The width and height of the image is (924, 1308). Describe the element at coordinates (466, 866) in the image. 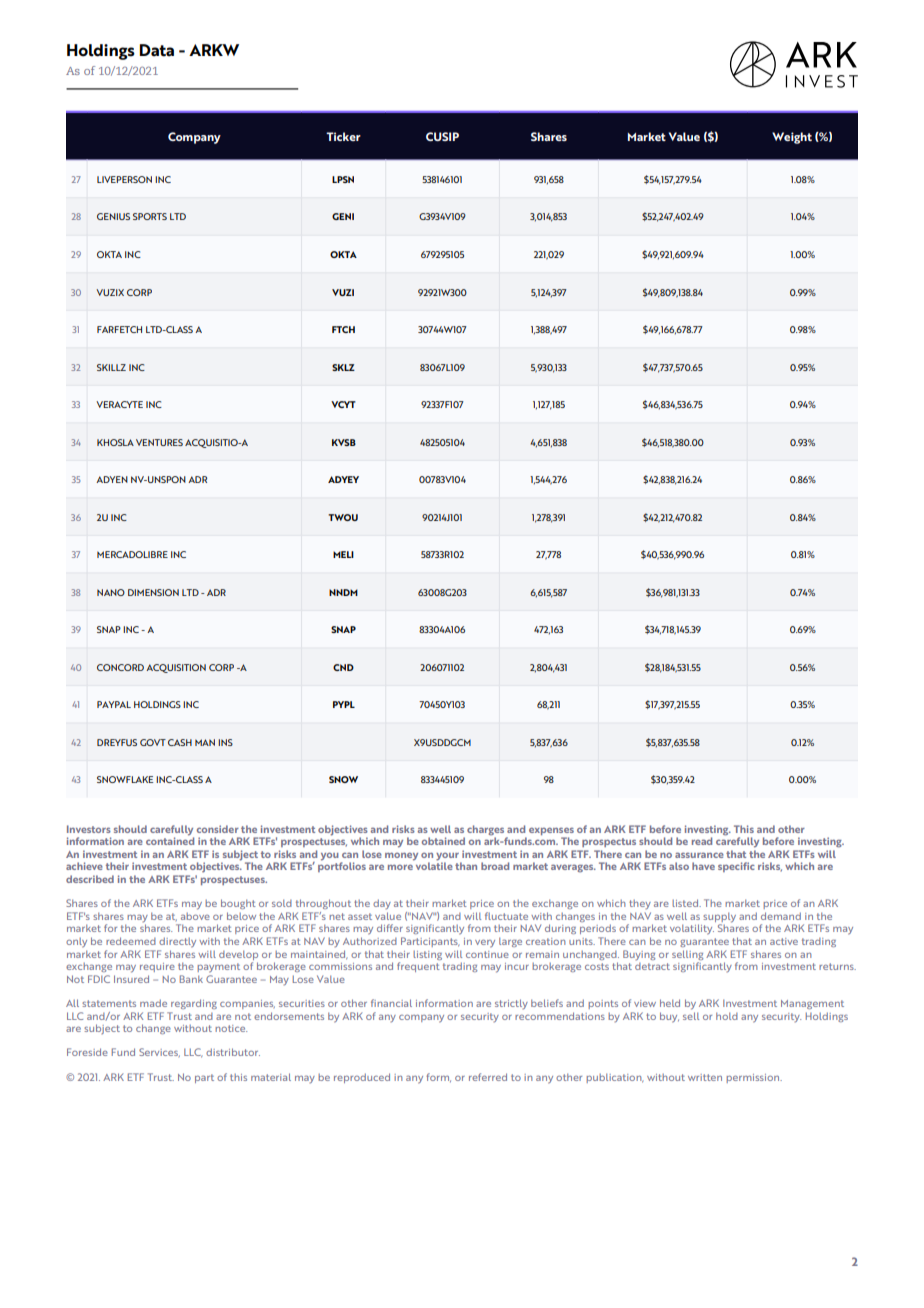

I see `than` at that location.
